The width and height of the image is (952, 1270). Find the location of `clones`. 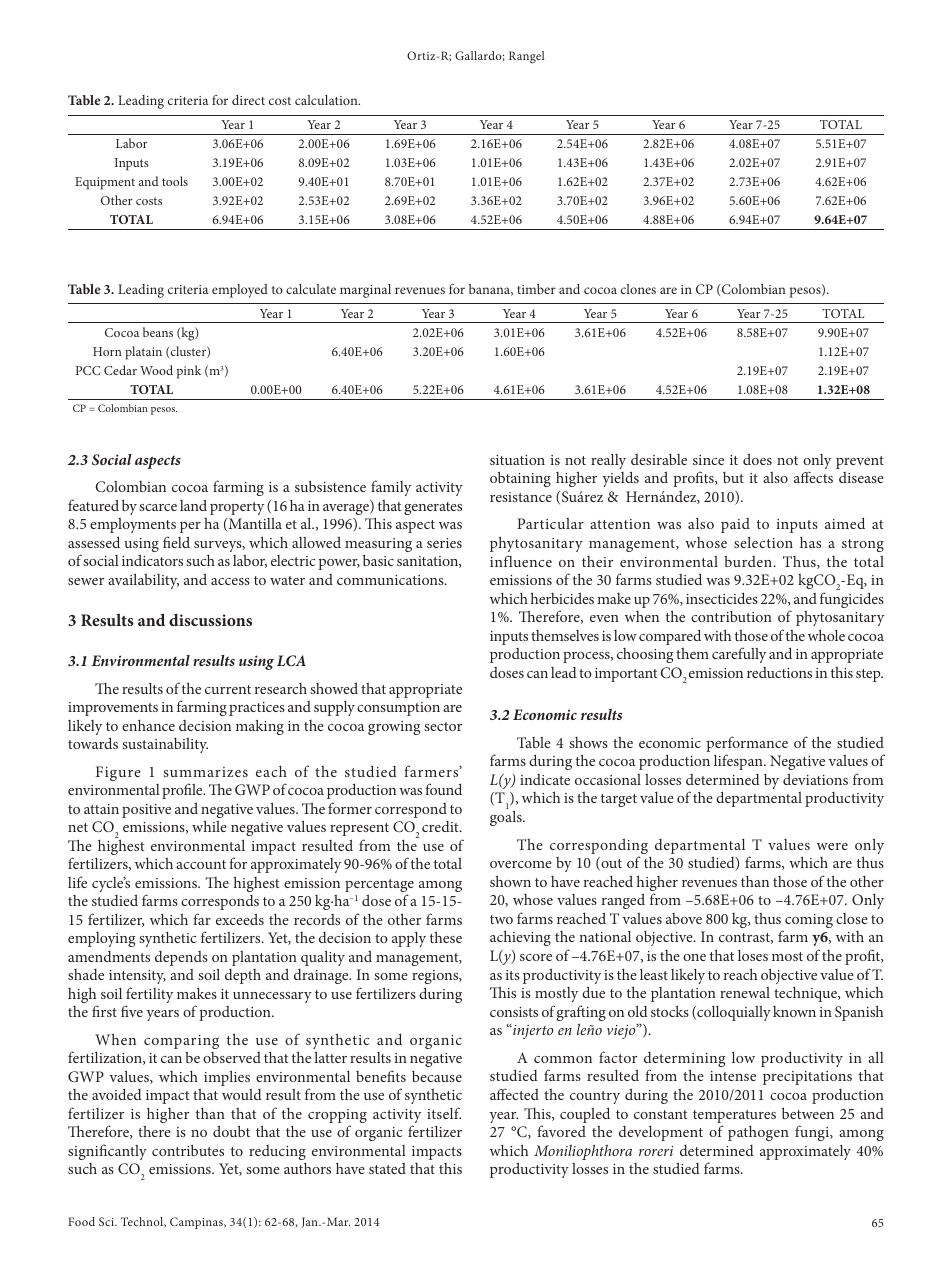

clones is located at coordinates (638, 289).
